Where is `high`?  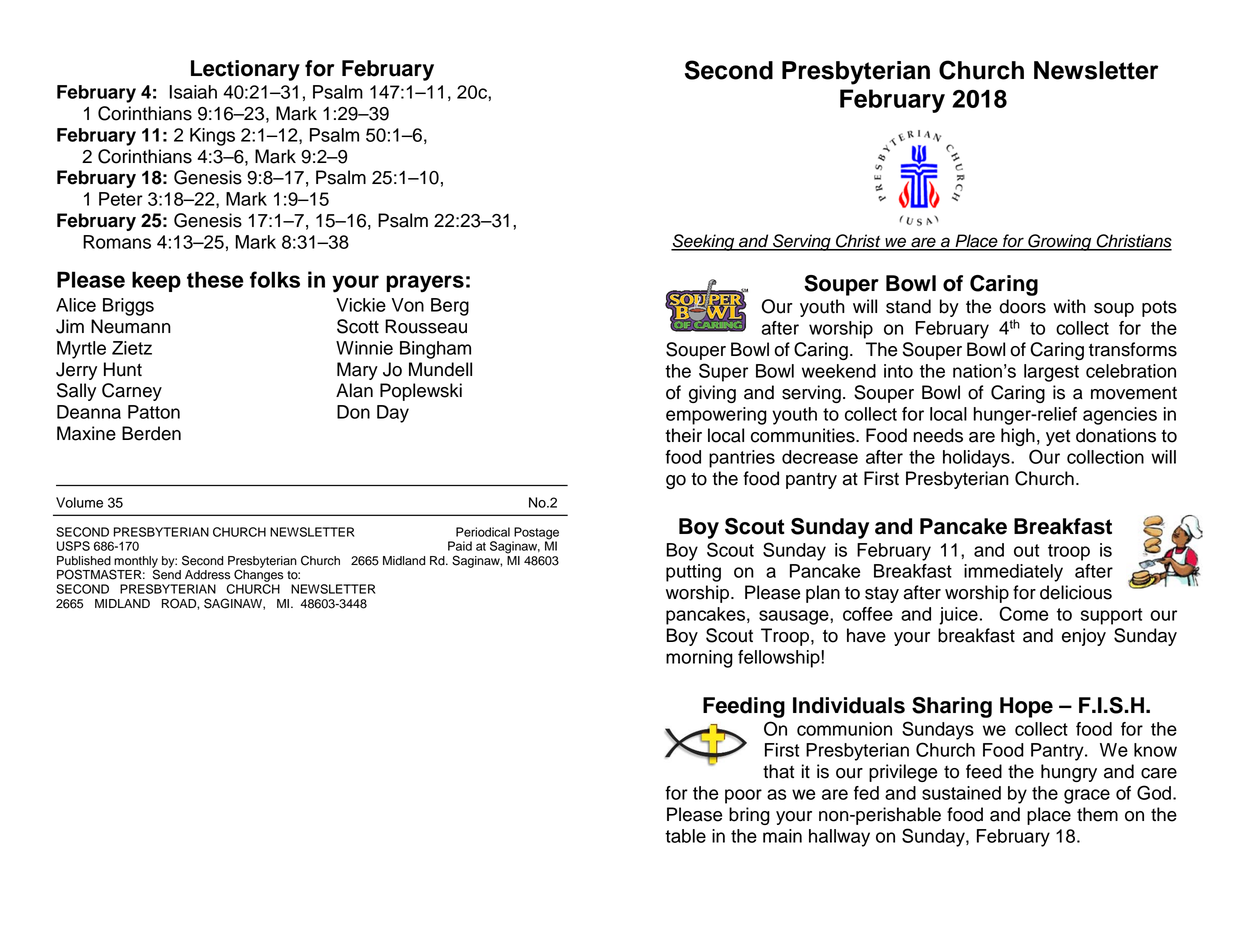
high is located at coordinates (1018, 437).
